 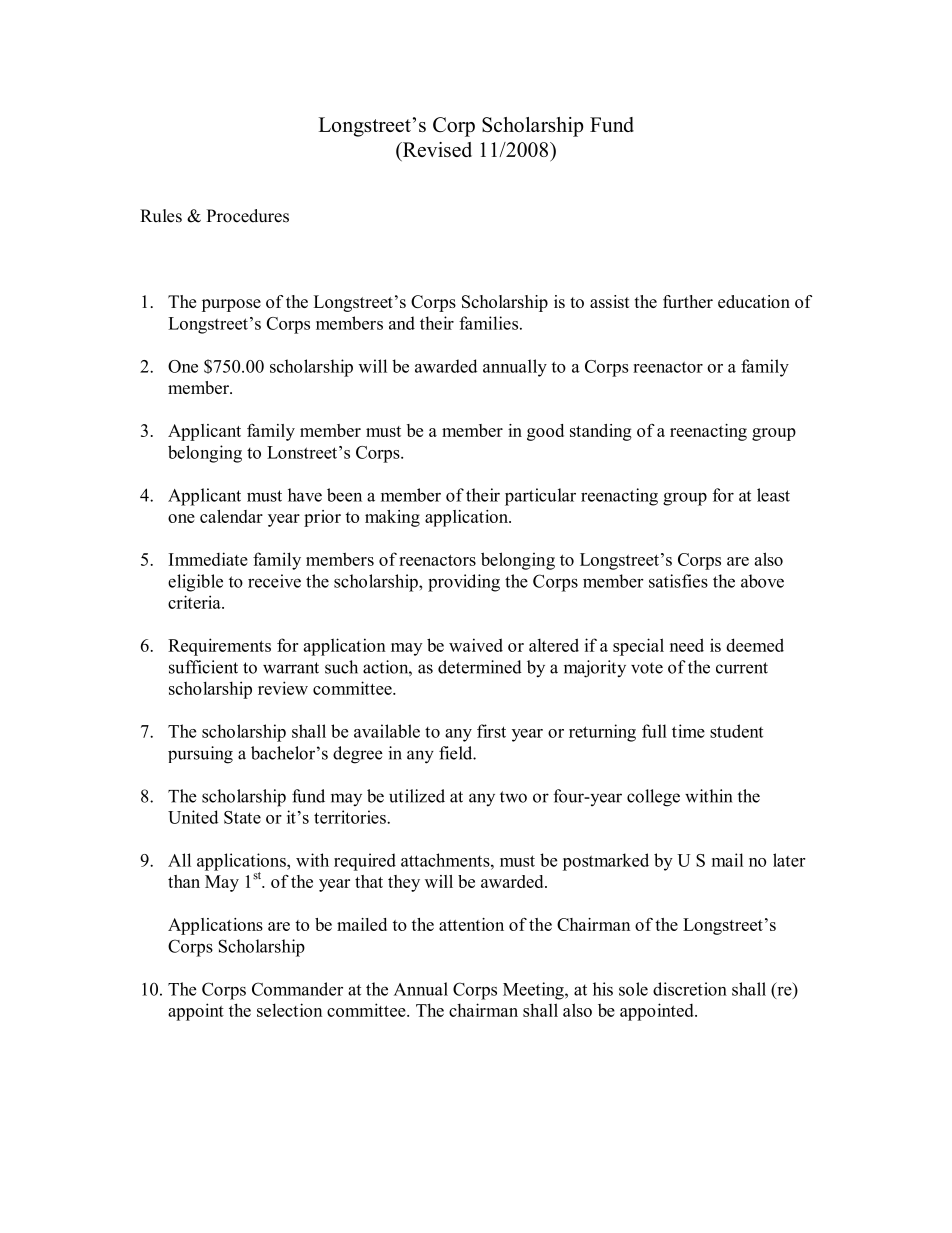 What do you see at coordinates (688, 301) in the screenshot?
I see `further` at bounding box center [688, 301].
